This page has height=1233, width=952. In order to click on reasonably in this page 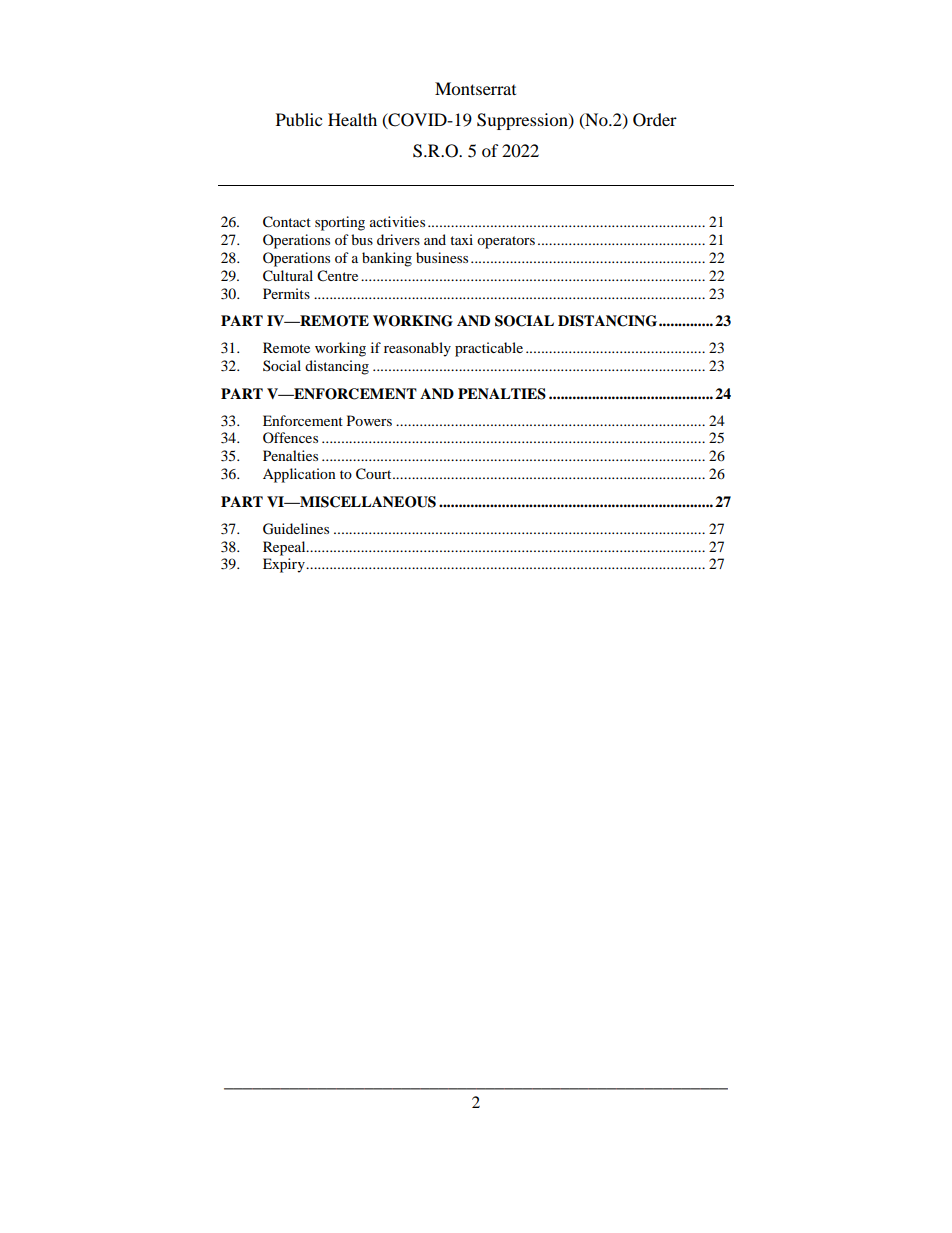, I will do `click(417, 349)`.
